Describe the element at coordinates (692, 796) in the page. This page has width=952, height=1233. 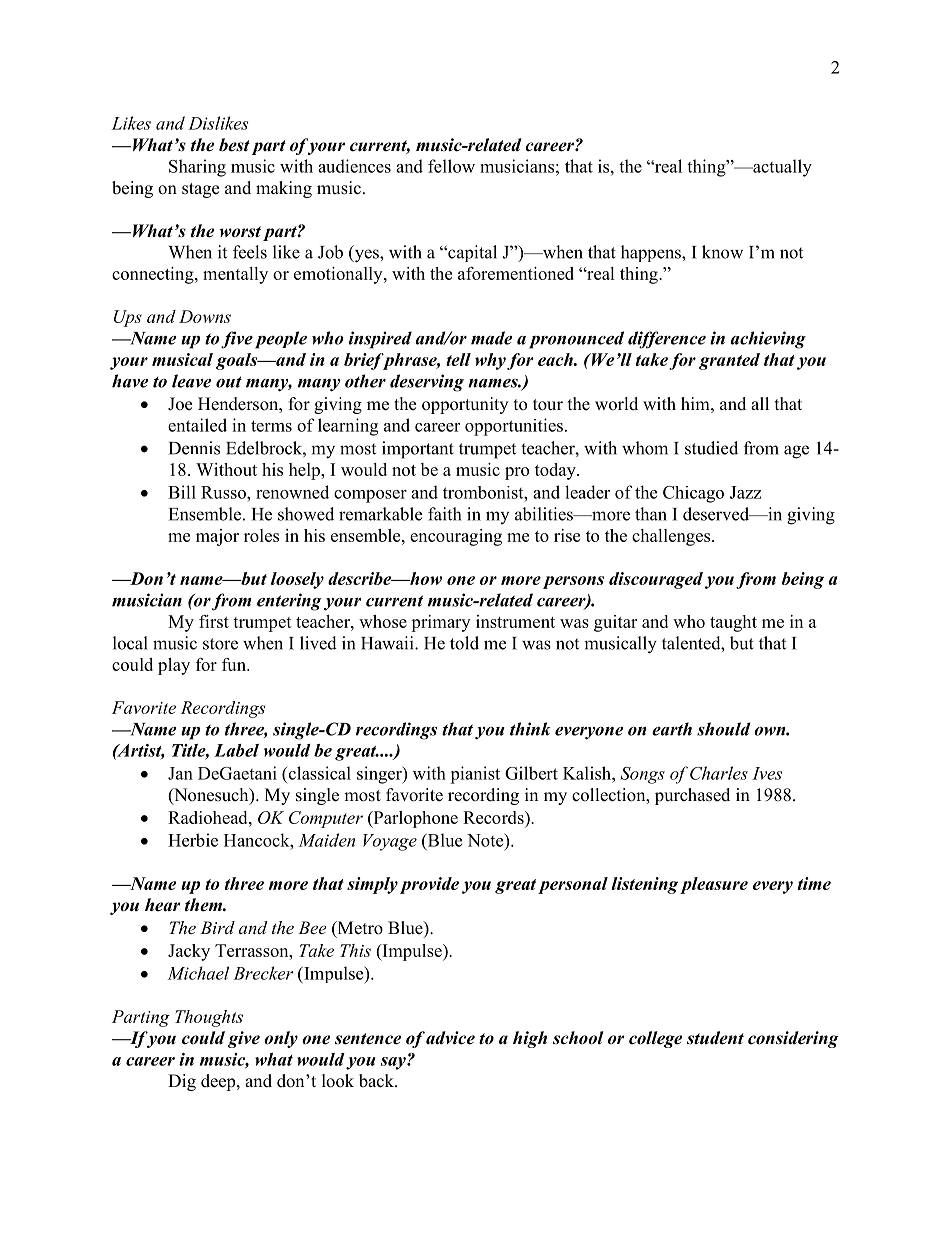
I see `purchased` at that location.
